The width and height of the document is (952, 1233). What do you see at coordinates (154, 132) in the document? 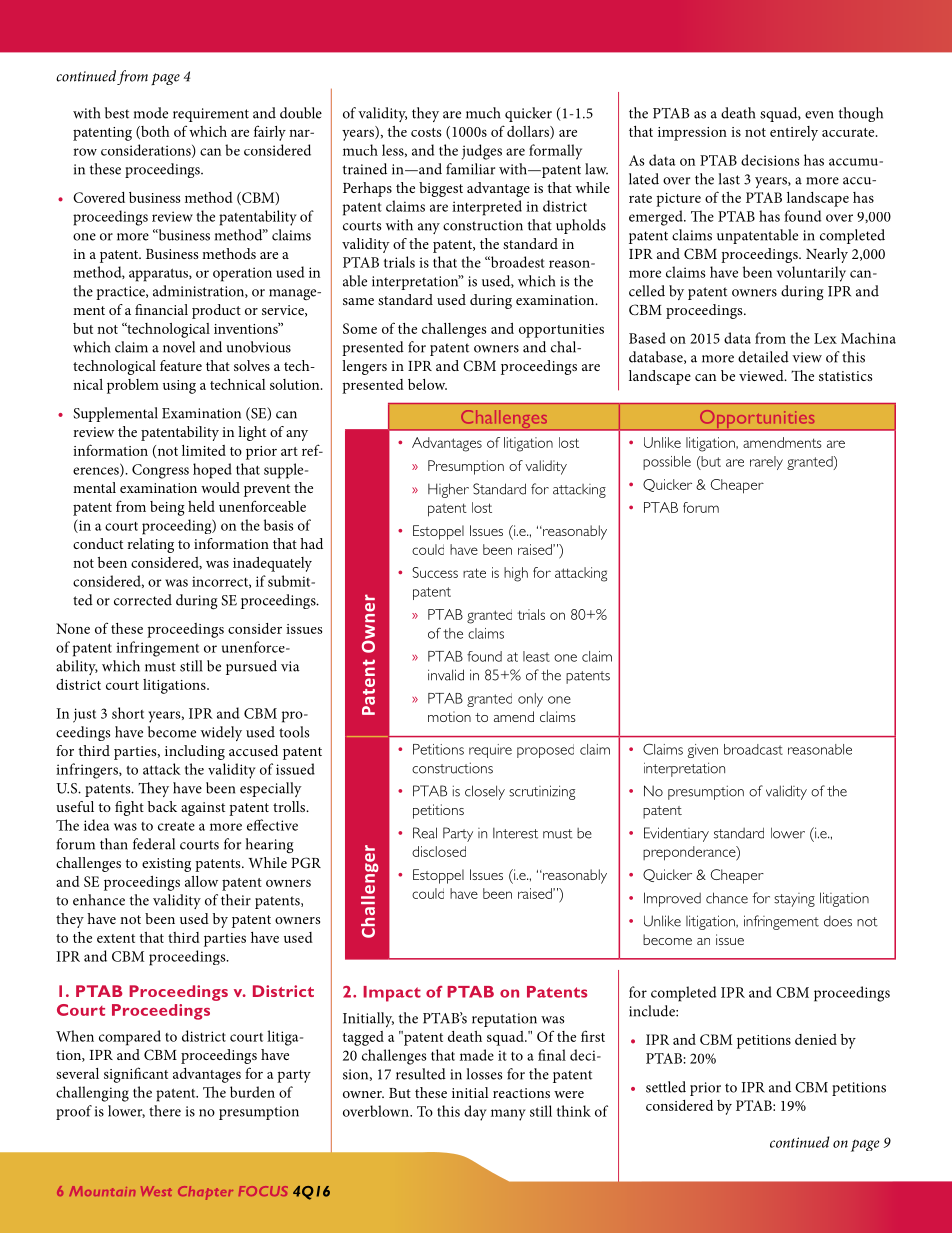
I see `both` at bounding box center [154, 132].
